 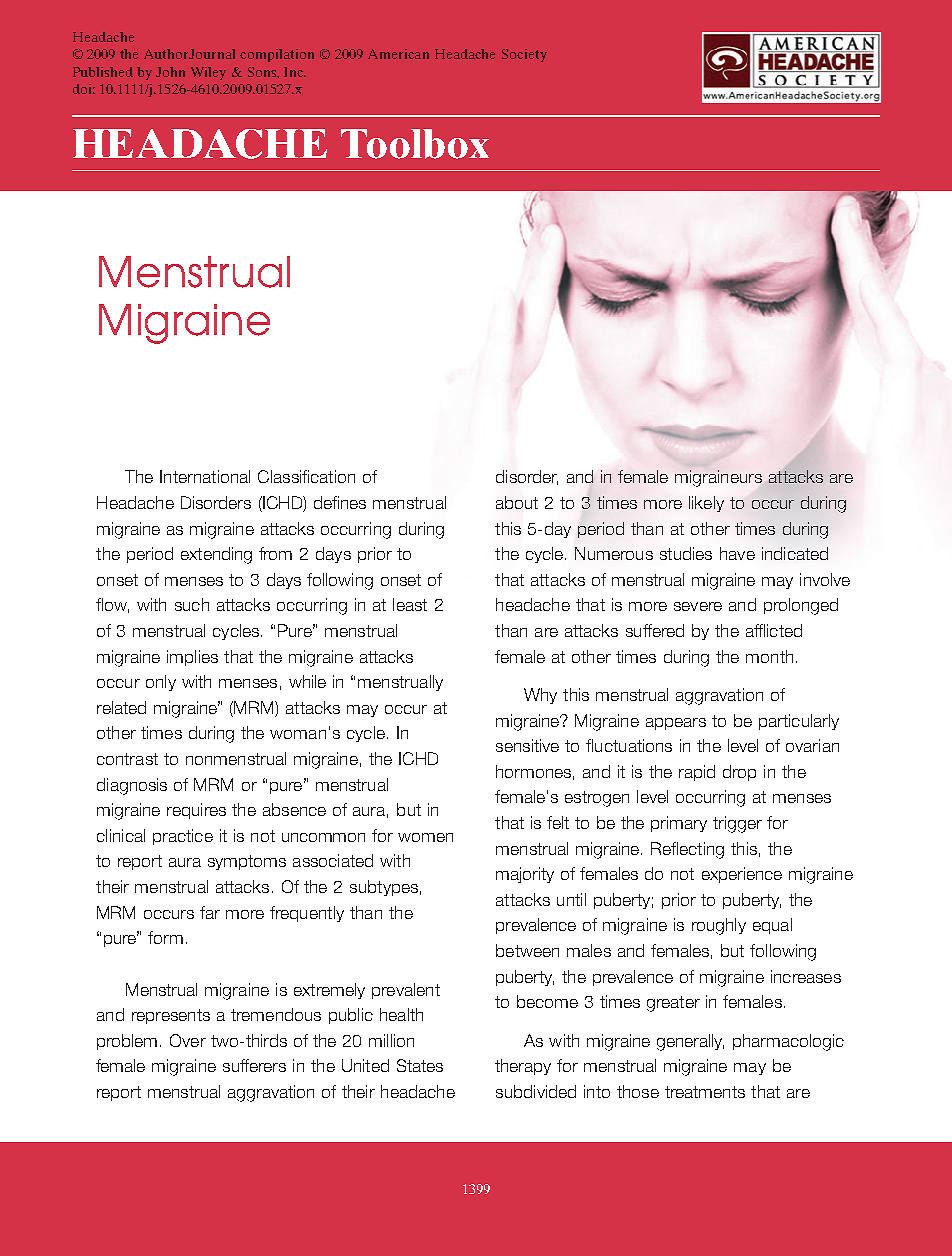 What do you see at coordinates (420, 1065) in the screenshot?
I see `States` at bounding box center [420, 1065].
